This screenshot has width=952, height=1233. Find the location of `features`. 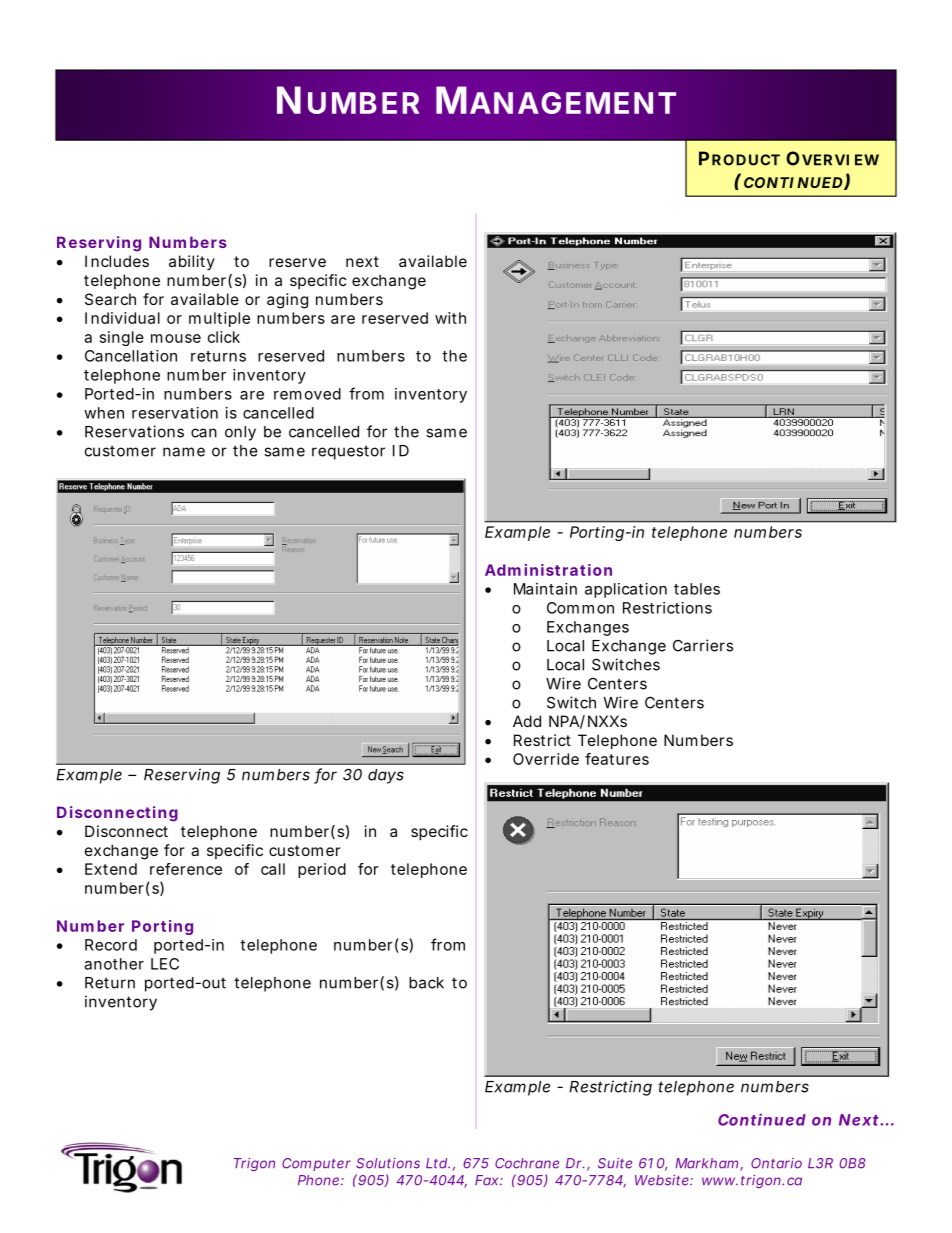

features is located at coordinates (617, 759).
